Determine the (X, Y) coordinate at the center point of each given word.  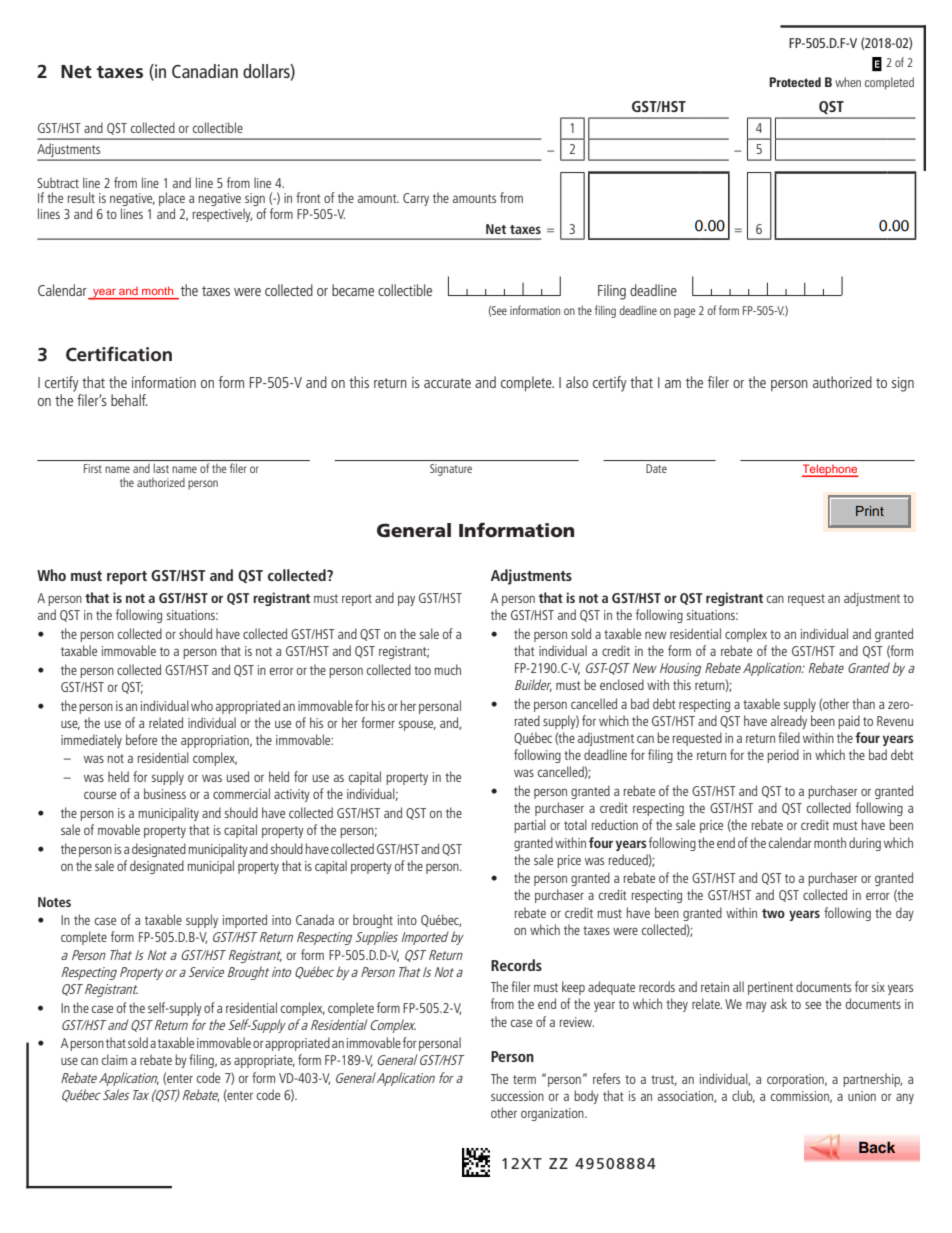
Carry (416, 199)
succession (517, 1096)
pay (406, 601)
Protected (795, 82)
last (161, 468)
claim (114, 1059)
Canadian (205, 71)
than (863, 703)
